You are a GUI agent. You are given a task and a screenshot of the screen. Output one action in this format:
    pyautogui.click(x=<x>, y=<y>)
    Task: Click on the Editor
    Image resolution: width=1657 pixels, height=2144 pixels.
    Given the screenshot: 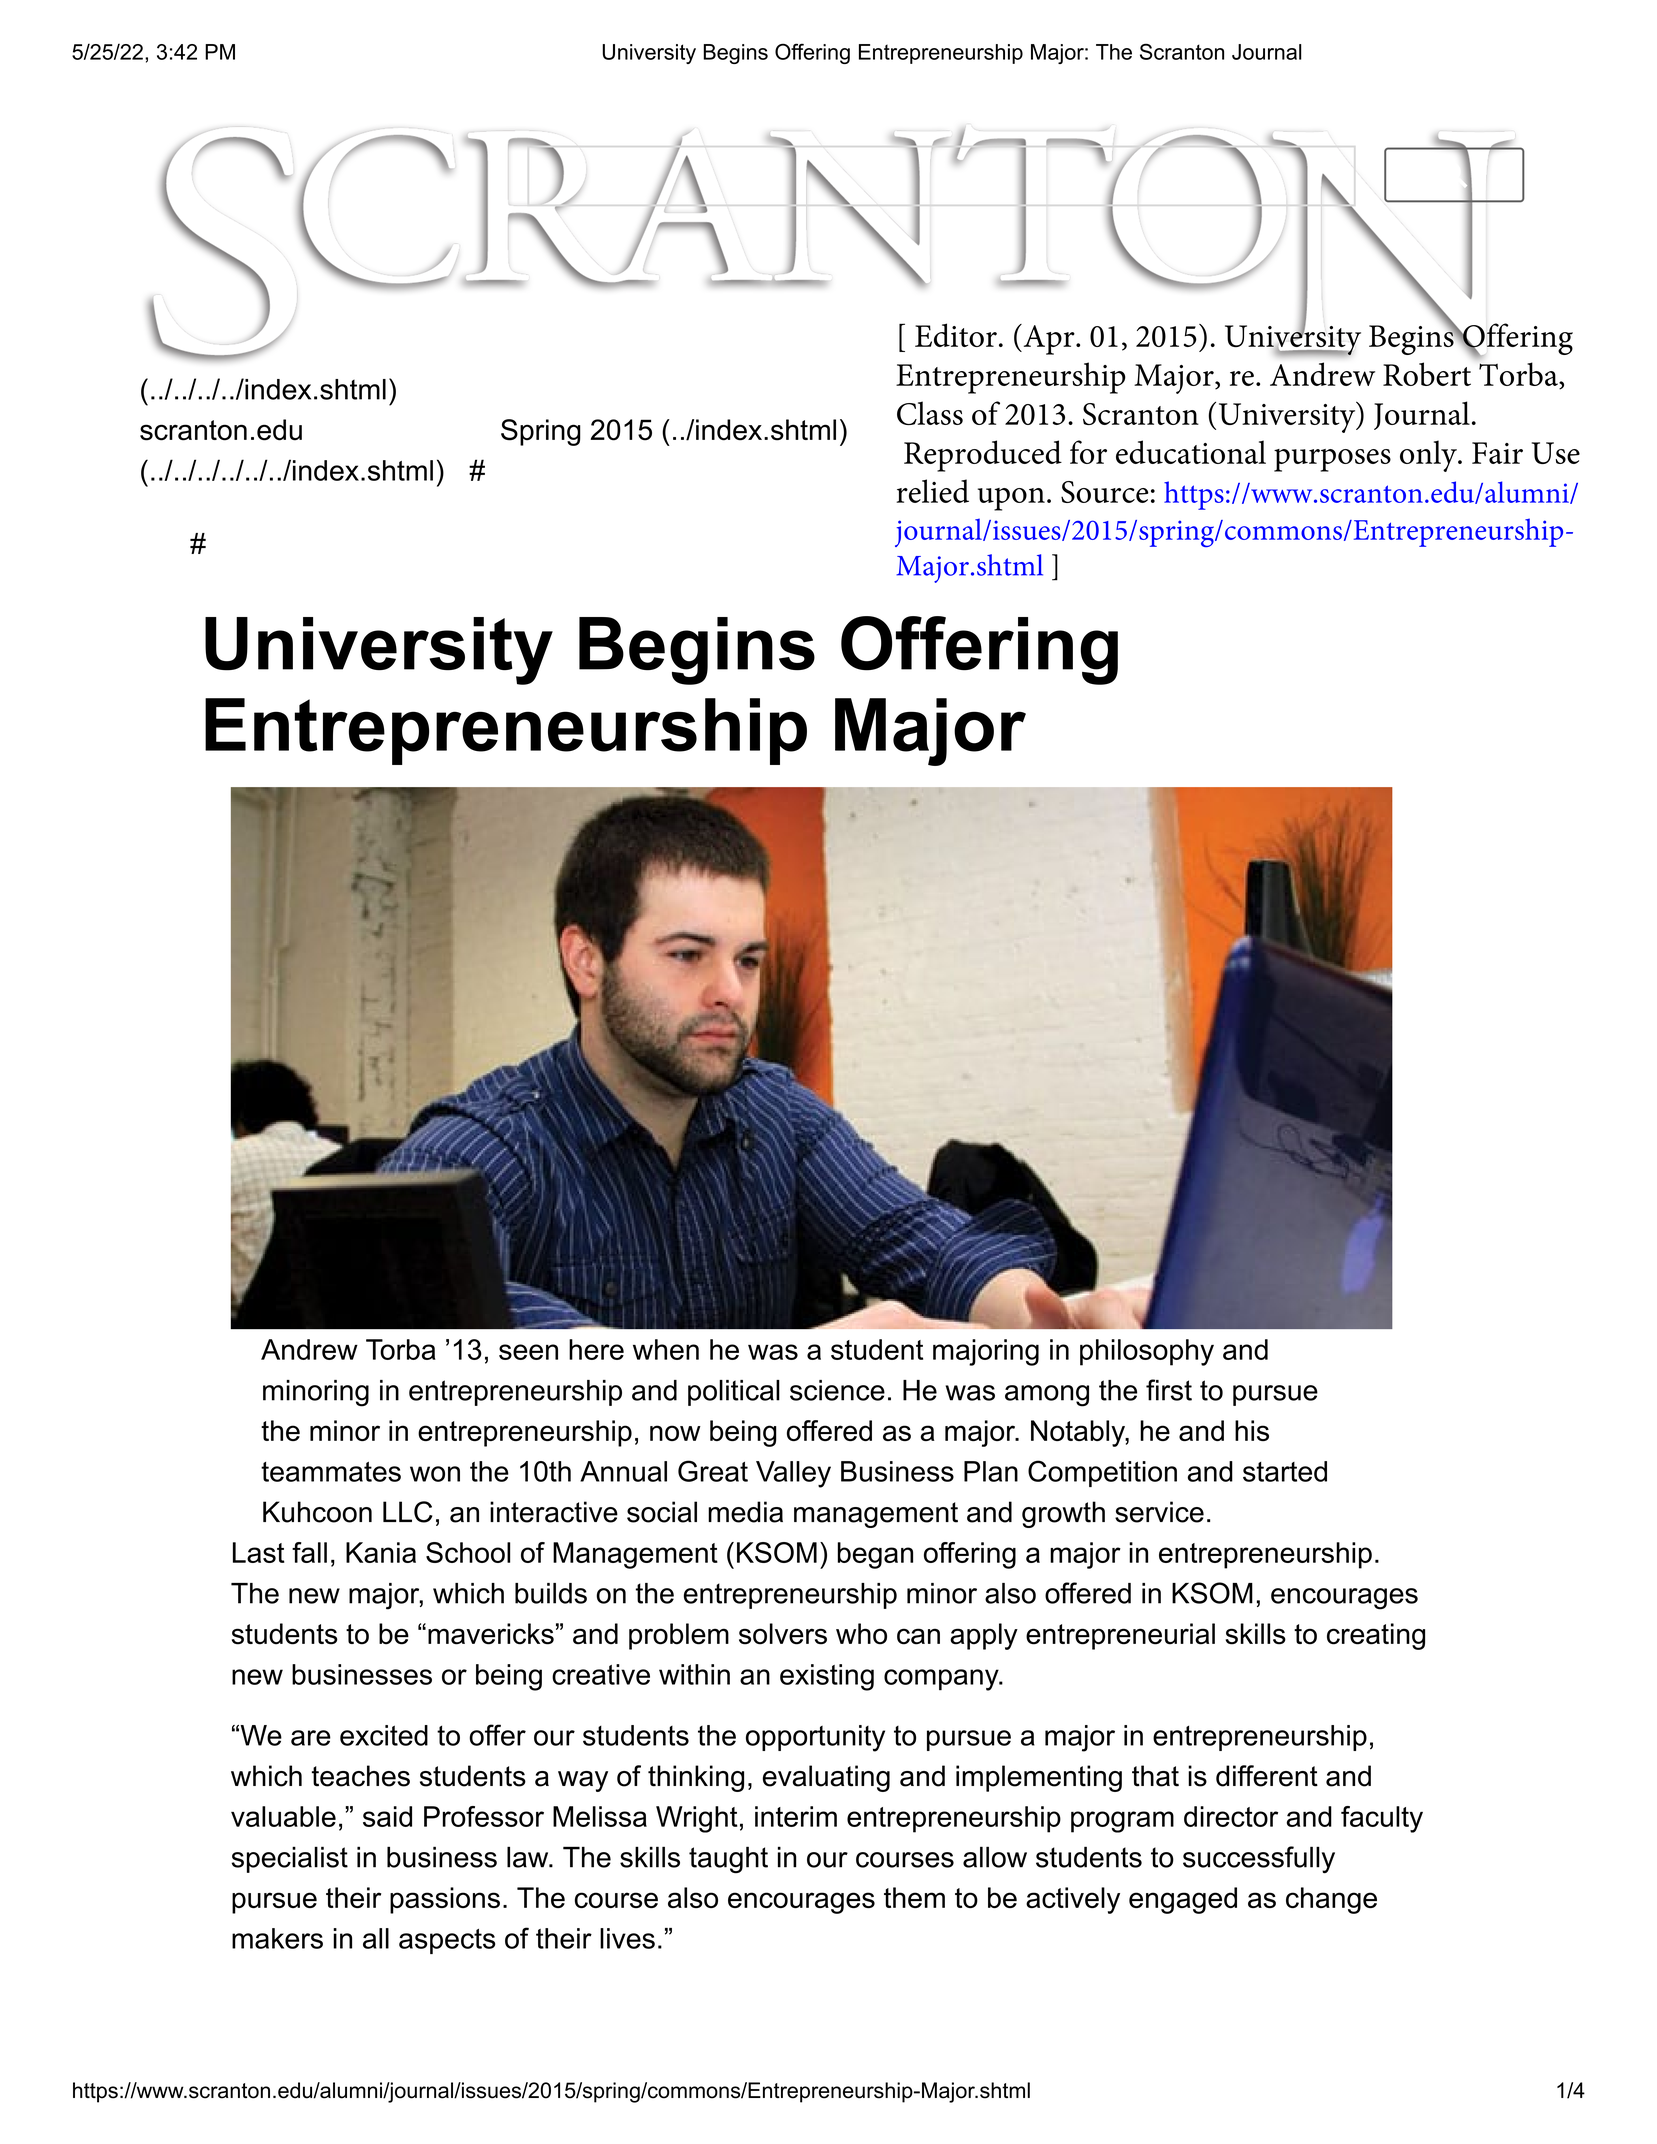 What is the action you would take?
    pyautogui.click(x=956, y=335)
